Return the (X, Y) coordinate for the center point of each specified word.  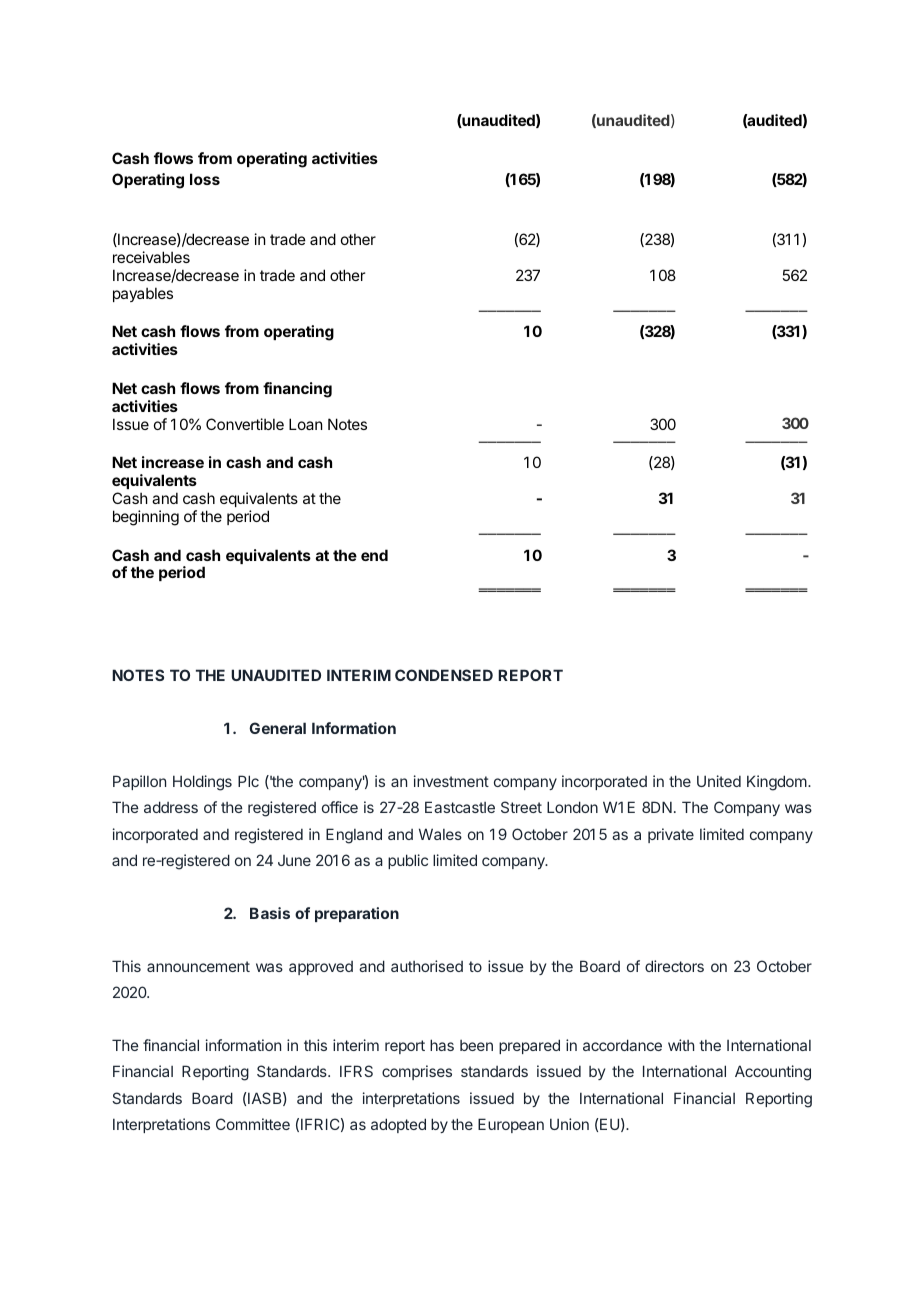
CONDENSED (444, 675)
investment (451, 781)
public (408, 861)
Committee (253, 1124)
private (671, 835)
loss (205, 179)
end (374, 555)
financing (297, 390)
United (719, 781)
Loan (305, 424)
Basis (270, 913)
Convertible (245, 424)
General (277, 728)
